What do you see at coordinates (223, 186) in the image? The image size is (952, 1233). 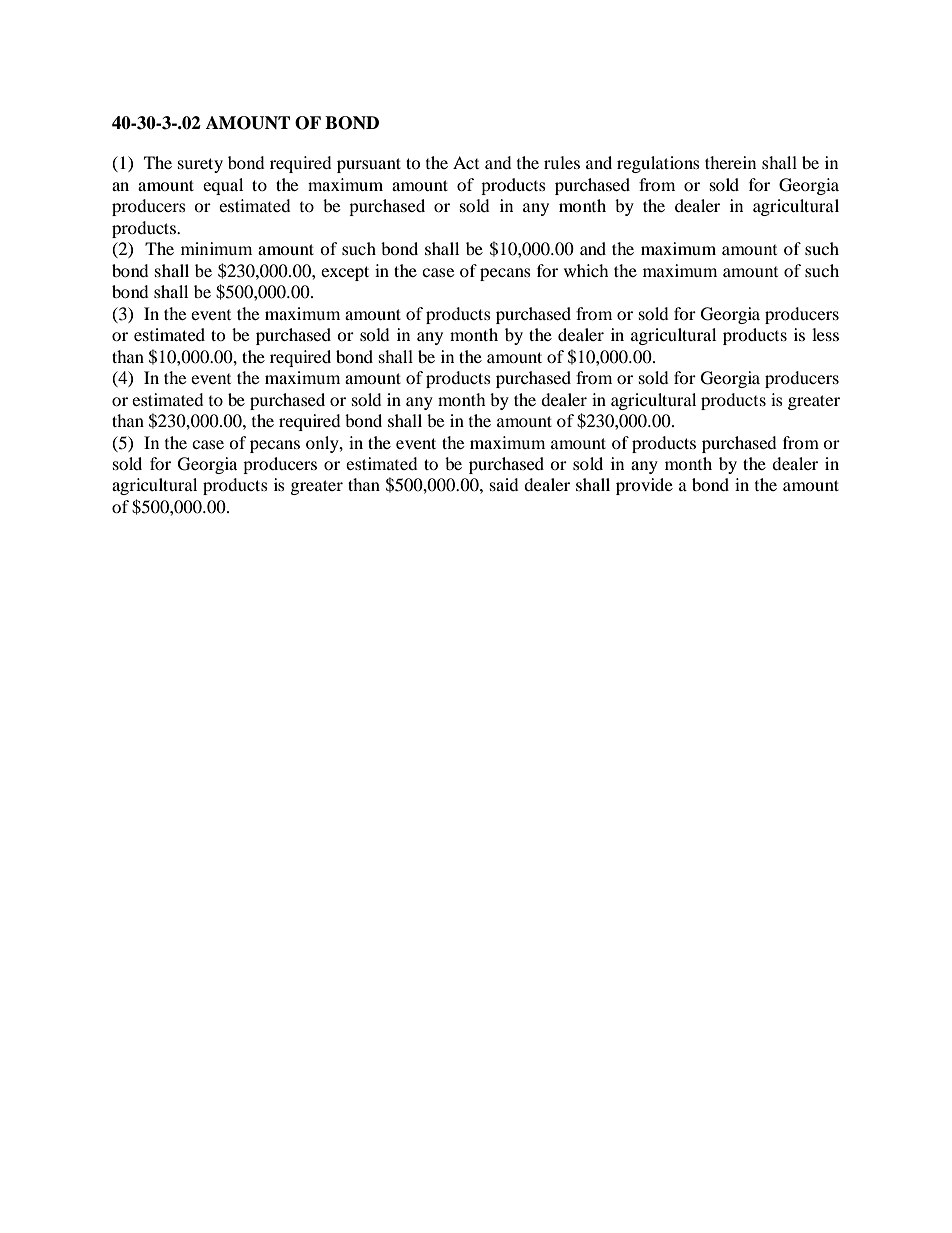 I see `equal` at bounding box center [223, 186].
